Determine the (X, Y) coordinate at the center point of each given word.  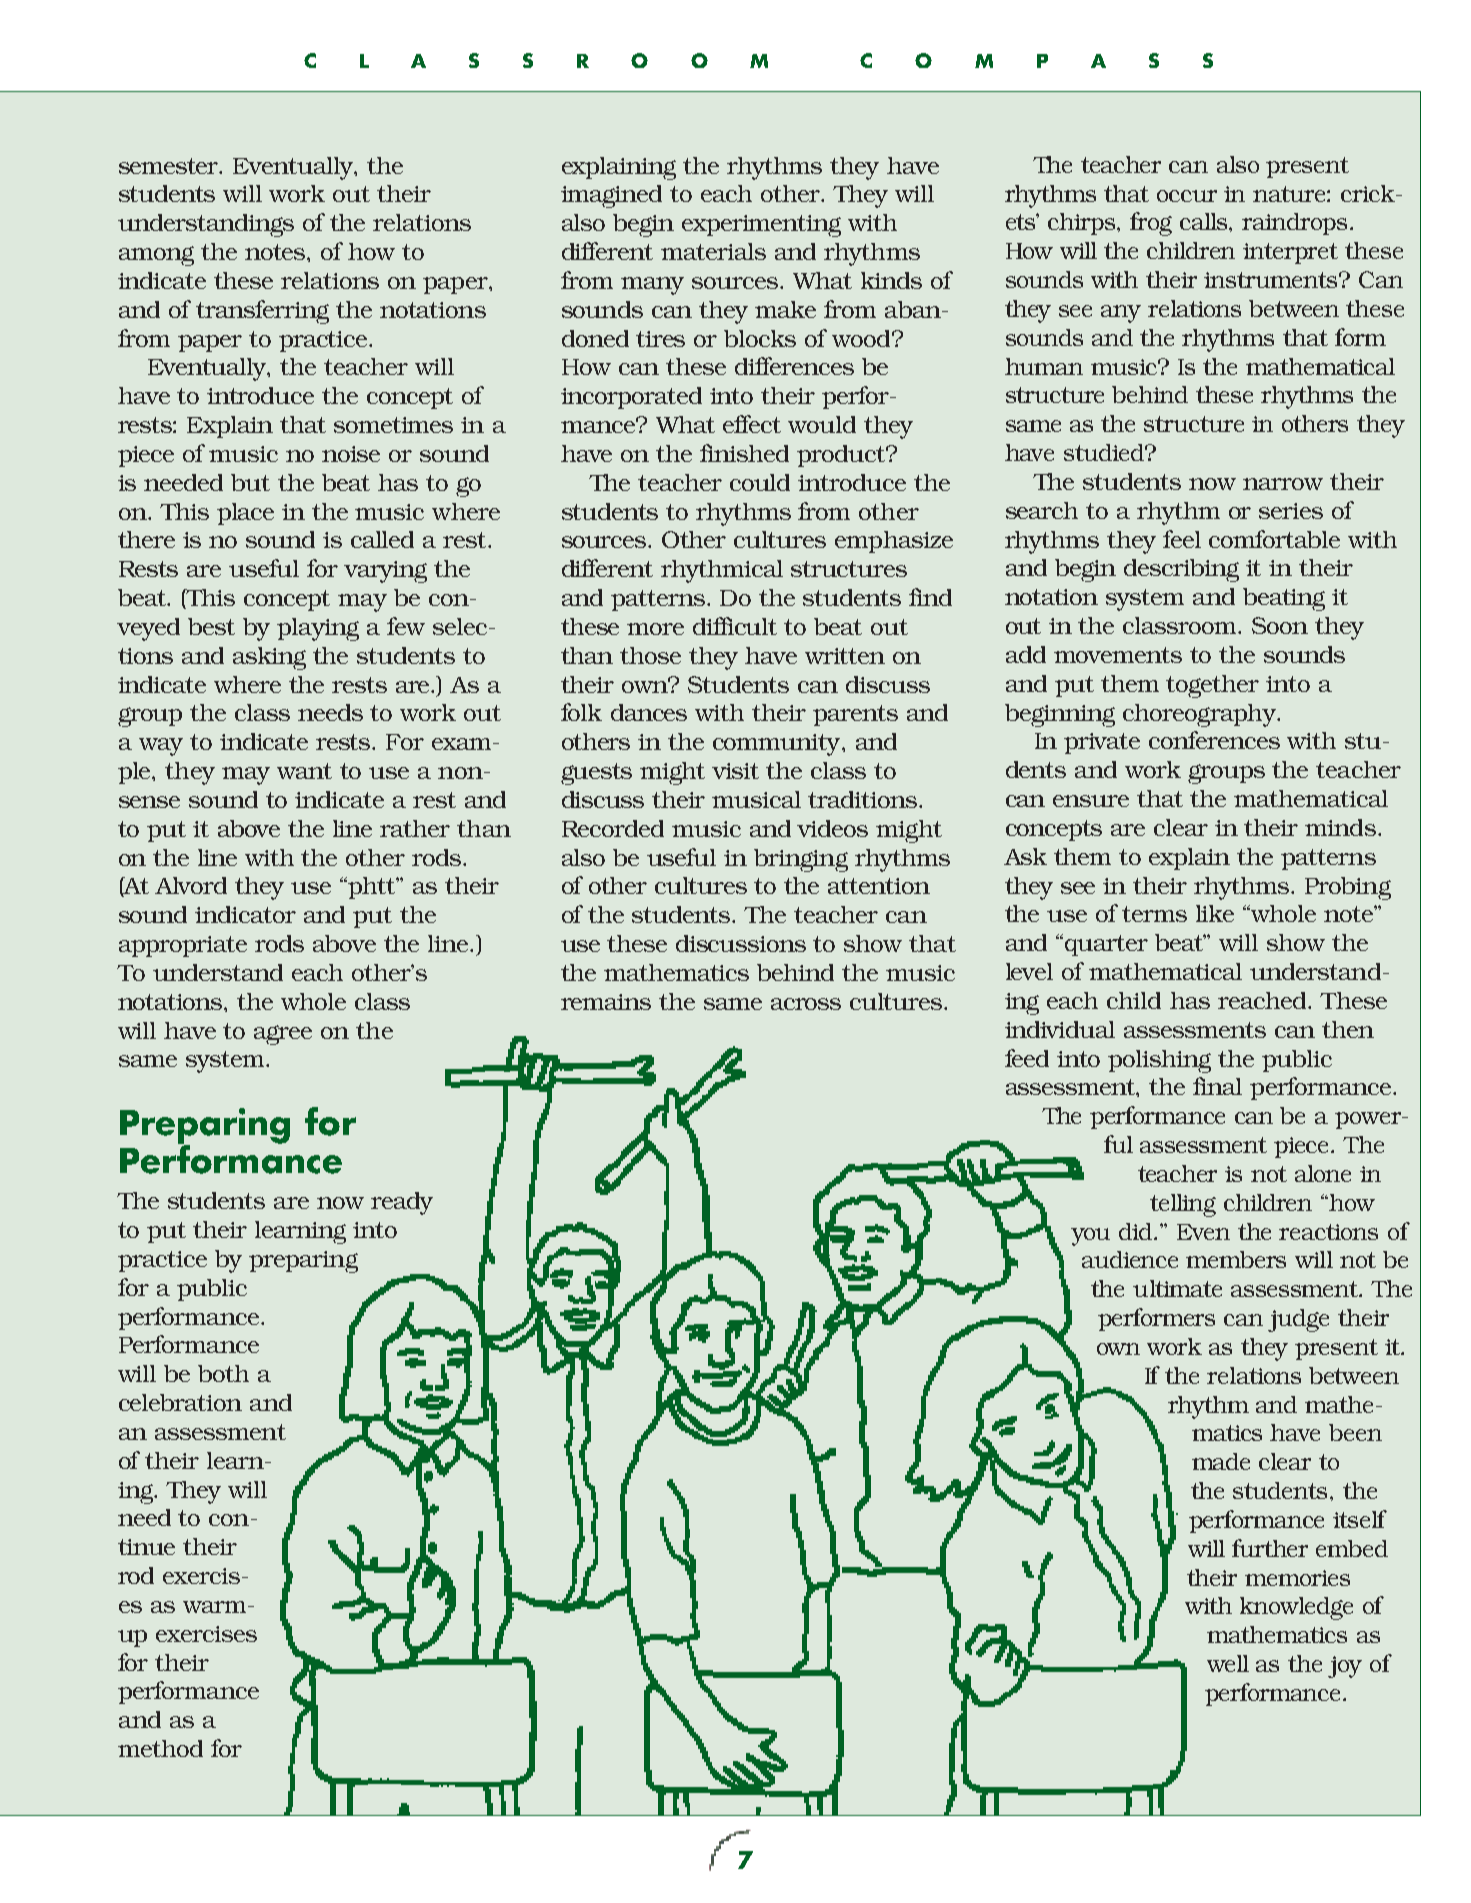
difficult (735, 626)
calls (1205, 221)
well (1228, 1663)
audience (1130, 1259)
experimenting (761, 226)
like (1215, 913)
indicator (245, 914)
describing (1181, 570)
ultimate (1177, 1288)
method (160, 1748)
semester (170, 166)
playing (318, 629)
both (223, 1373)
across (806, 1004)
